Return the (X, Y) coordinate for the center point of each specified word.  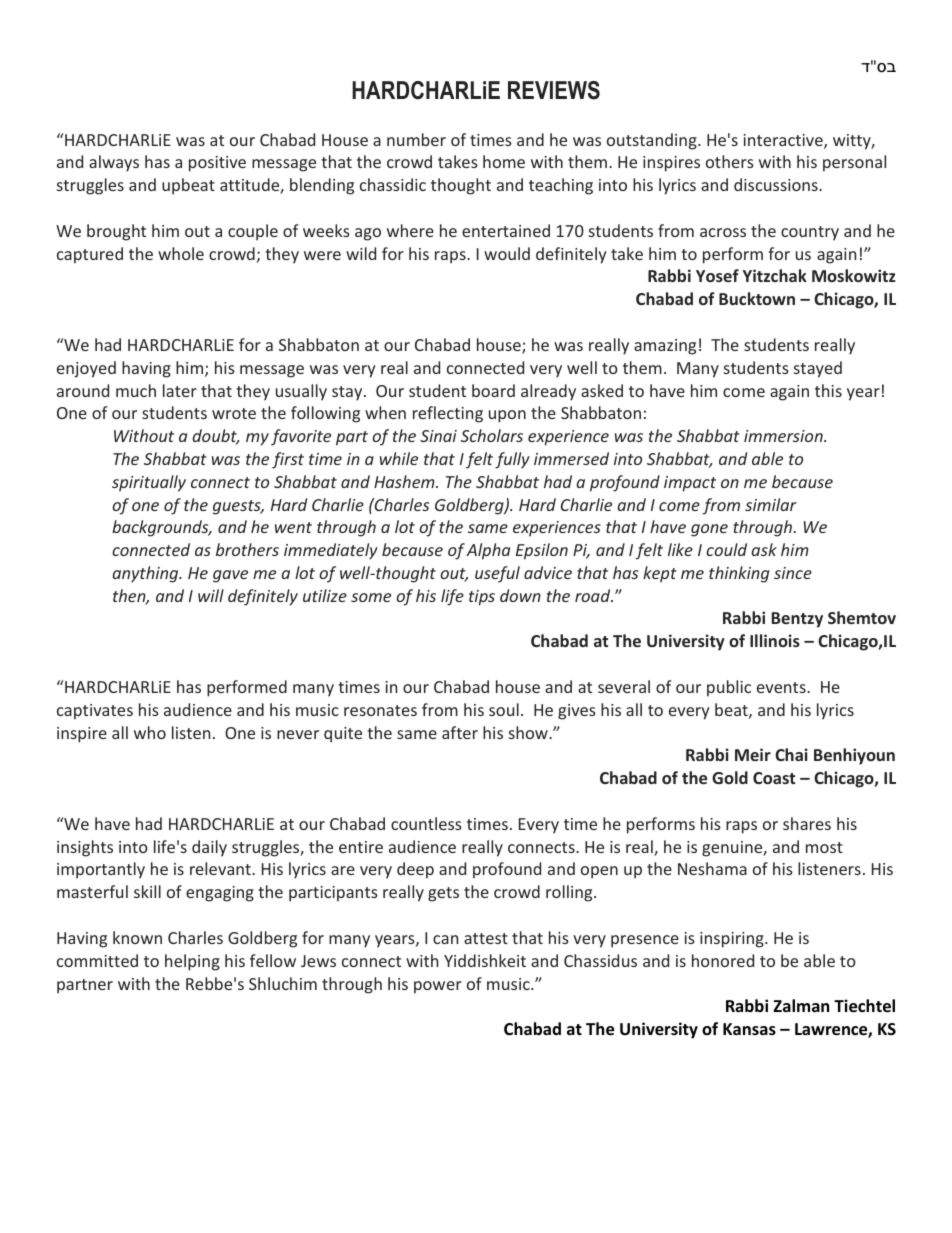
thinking (739, 574)
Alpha (488, 551)
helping (192, 962)
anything (146, 574)
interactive (784, 141)
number (416, 139)
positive (217, 164)
